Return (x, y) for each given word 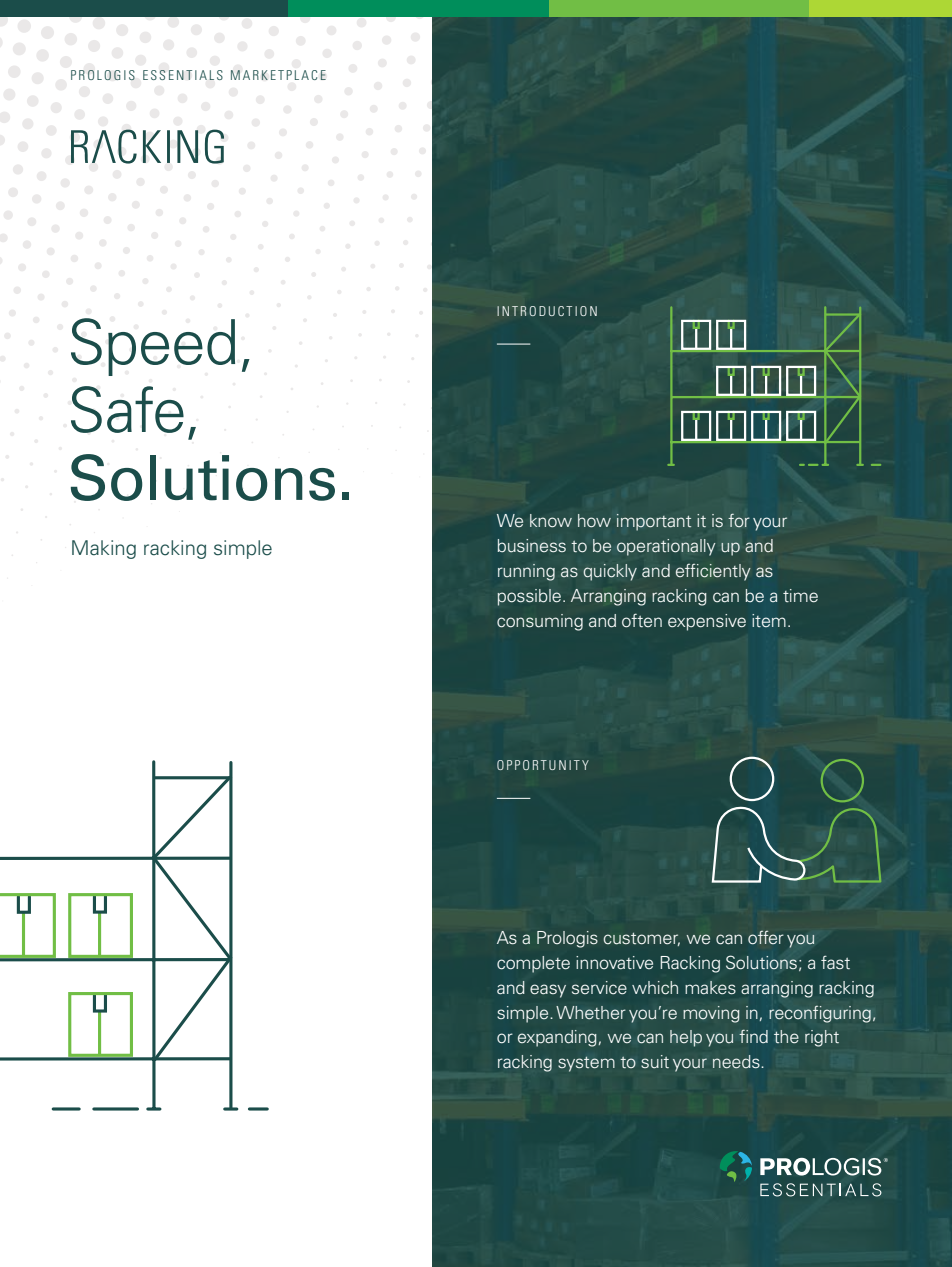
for (738, 520)
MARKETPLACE (278, 75)
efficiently (713, 572)
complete (533, 964)
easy (548, 991)
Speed (153, 347)
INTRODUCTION (547, 311)
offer (766, 937)
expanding (557, 1038)
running (526, 572)
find (753, 1036)
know (551, 521)
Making (104, 549)
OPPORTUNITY (543, 765)
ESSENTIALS (183, 75)
